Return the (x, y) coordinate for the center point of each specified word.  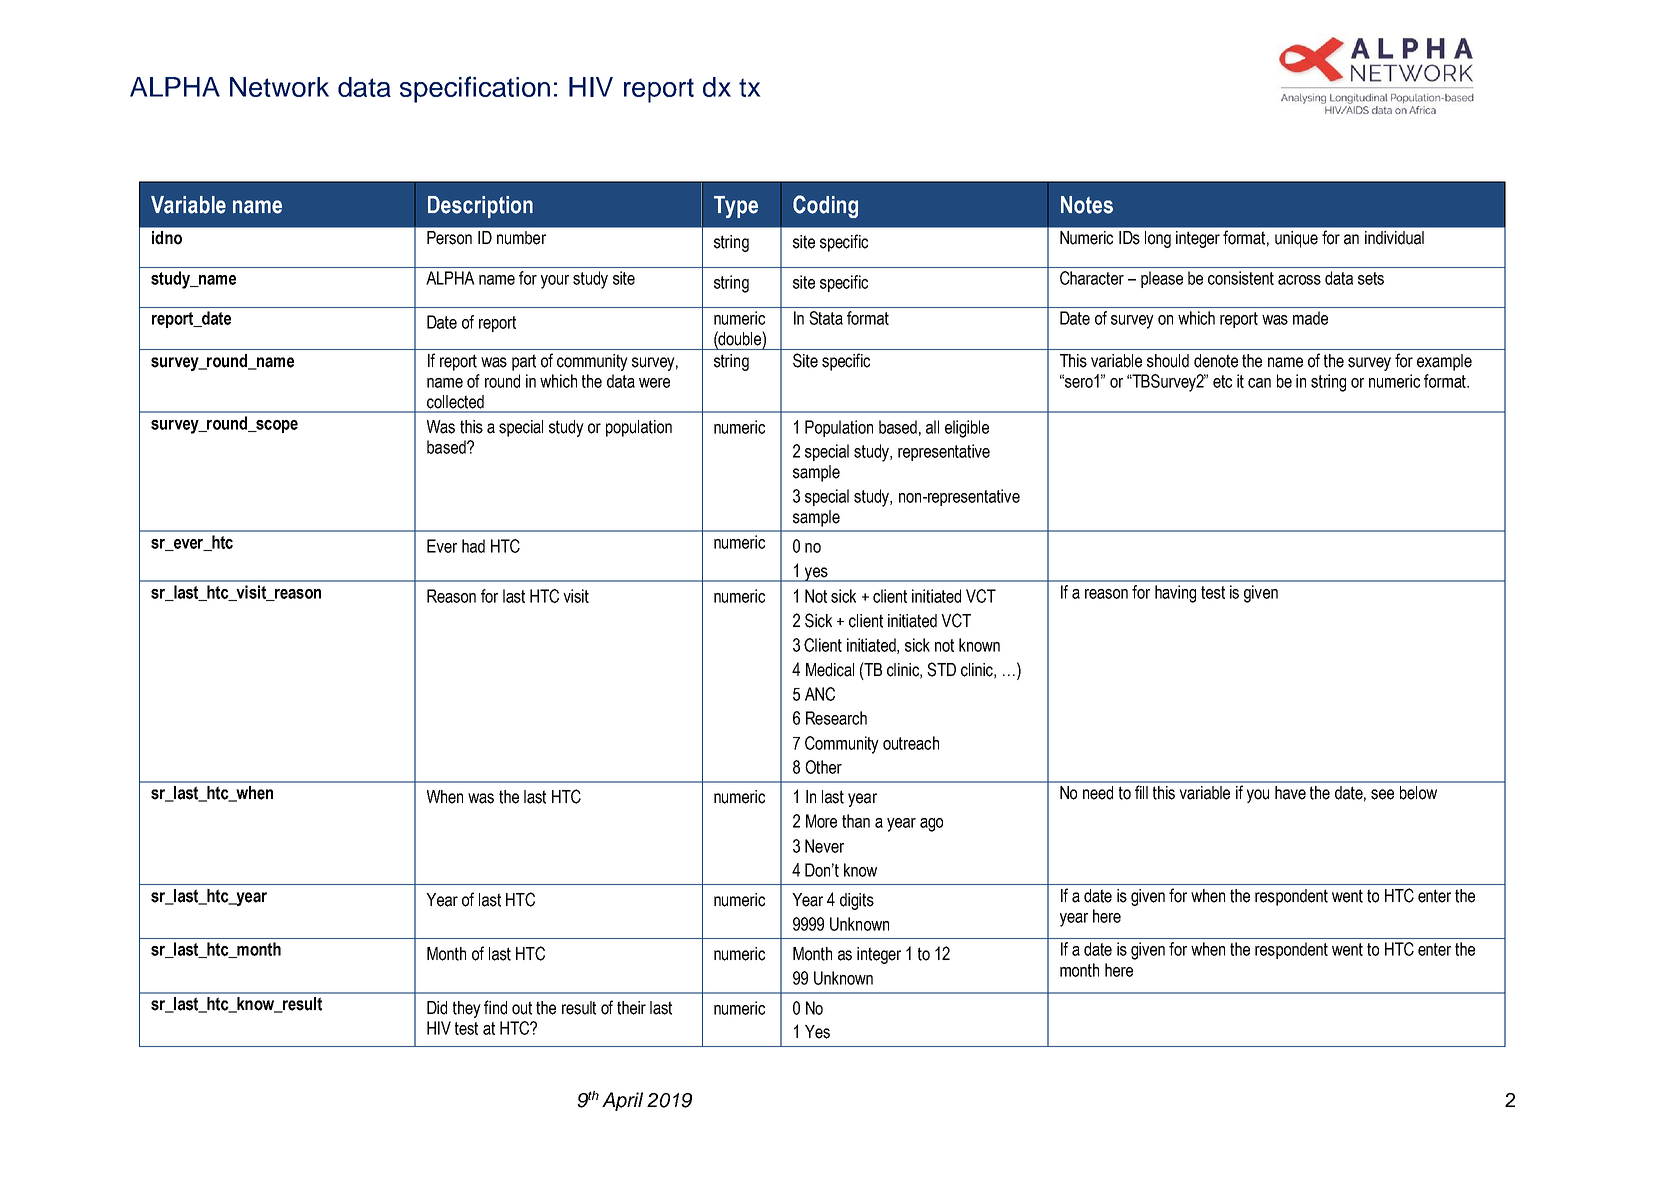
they (467, 1009)
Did (437, 1008)
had (473, 546)
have (1290, 793)
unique (1296, 239)
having (1175, 594)
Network (279, 87)
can (1259, 383)
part (524, 362)
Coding (825, 206)
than (856, 821)
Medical (830, 670)
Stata (826, 318)
